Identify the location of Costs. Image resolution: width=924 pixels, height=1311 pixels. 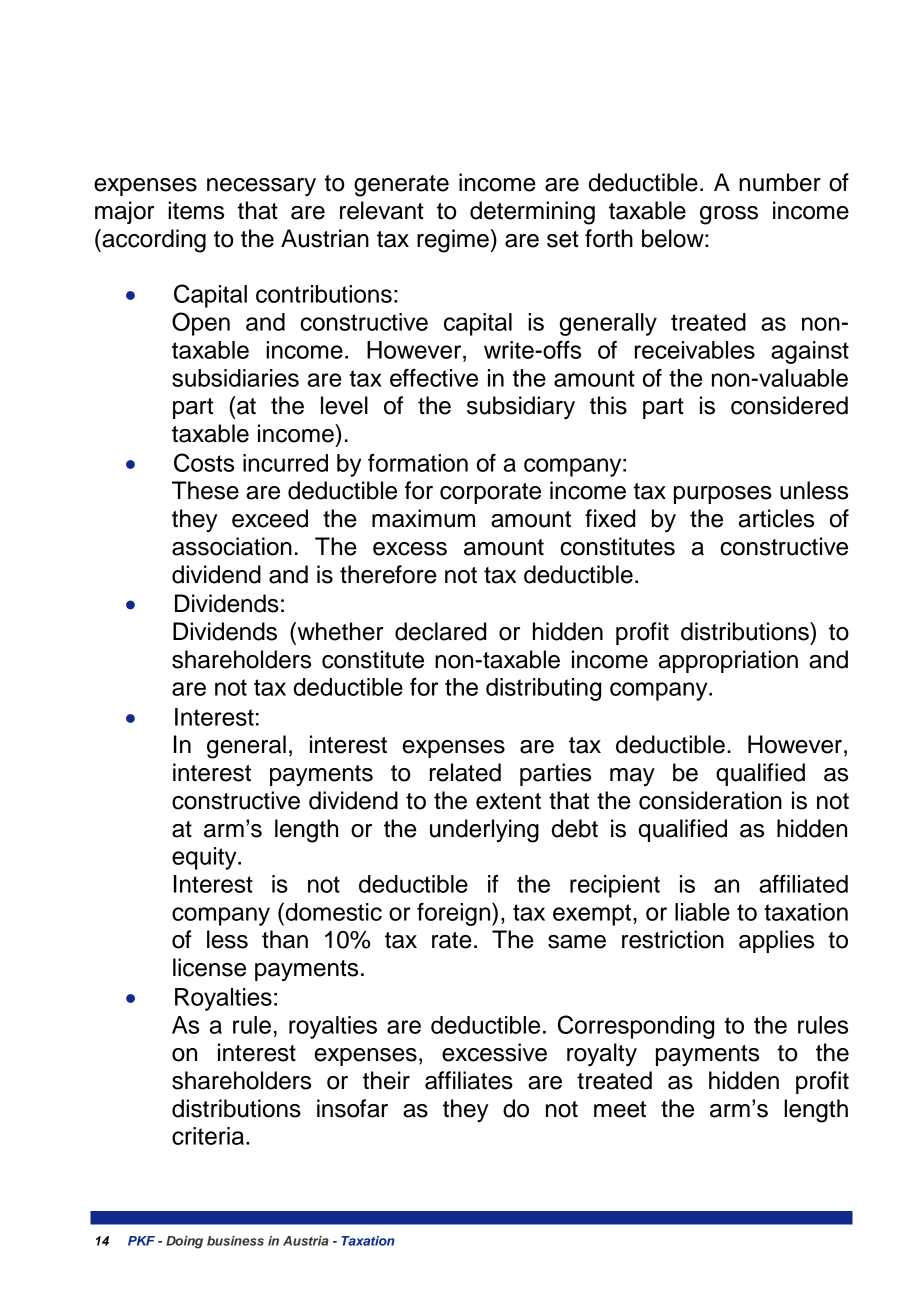
(204, 462).
